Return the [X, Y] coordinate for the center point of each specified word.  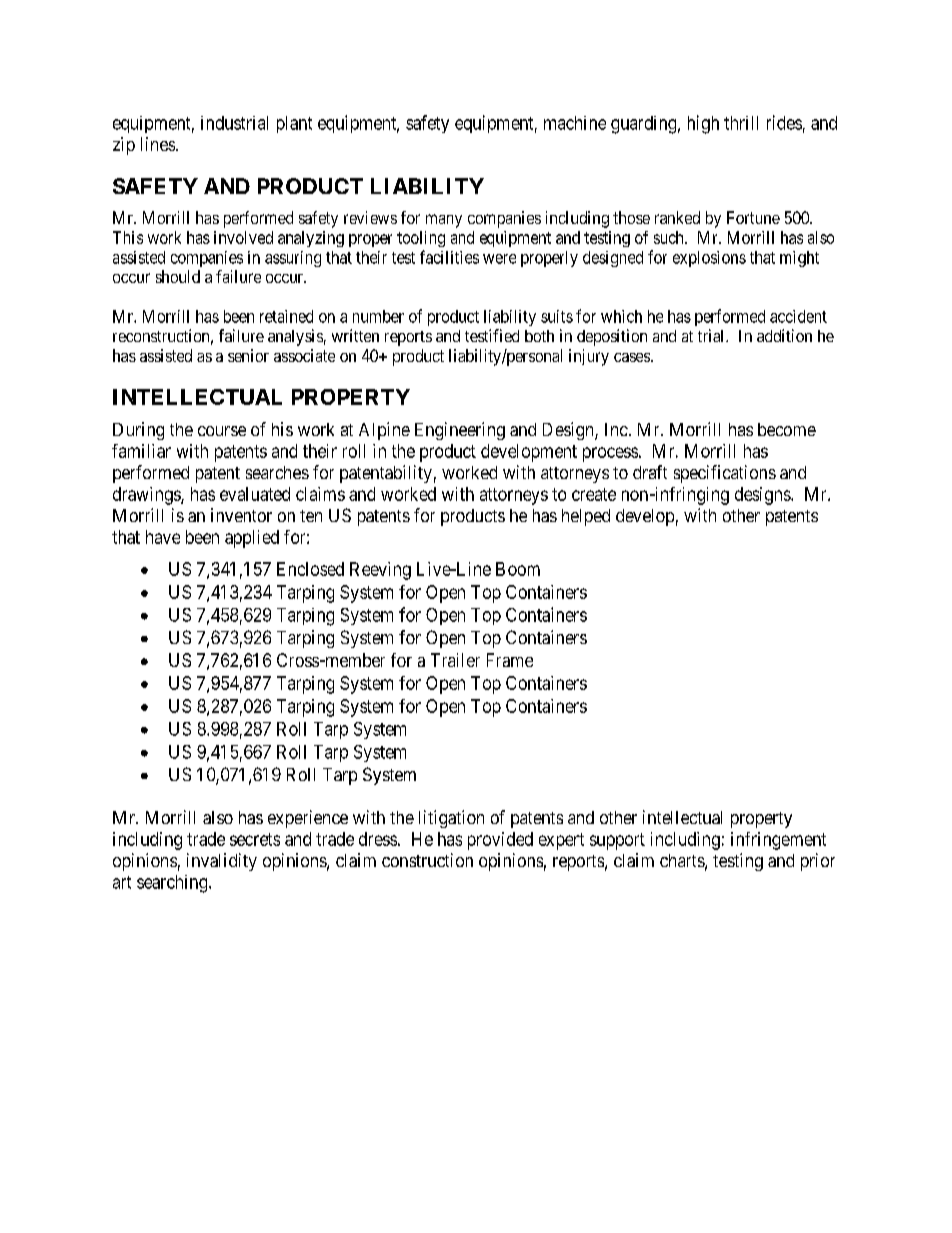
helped [586, 517]
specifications [725, 474]
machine [575, 123]
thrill [741, 123]
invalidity [222, 862]
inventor [241, 515]
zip [124, 146]
